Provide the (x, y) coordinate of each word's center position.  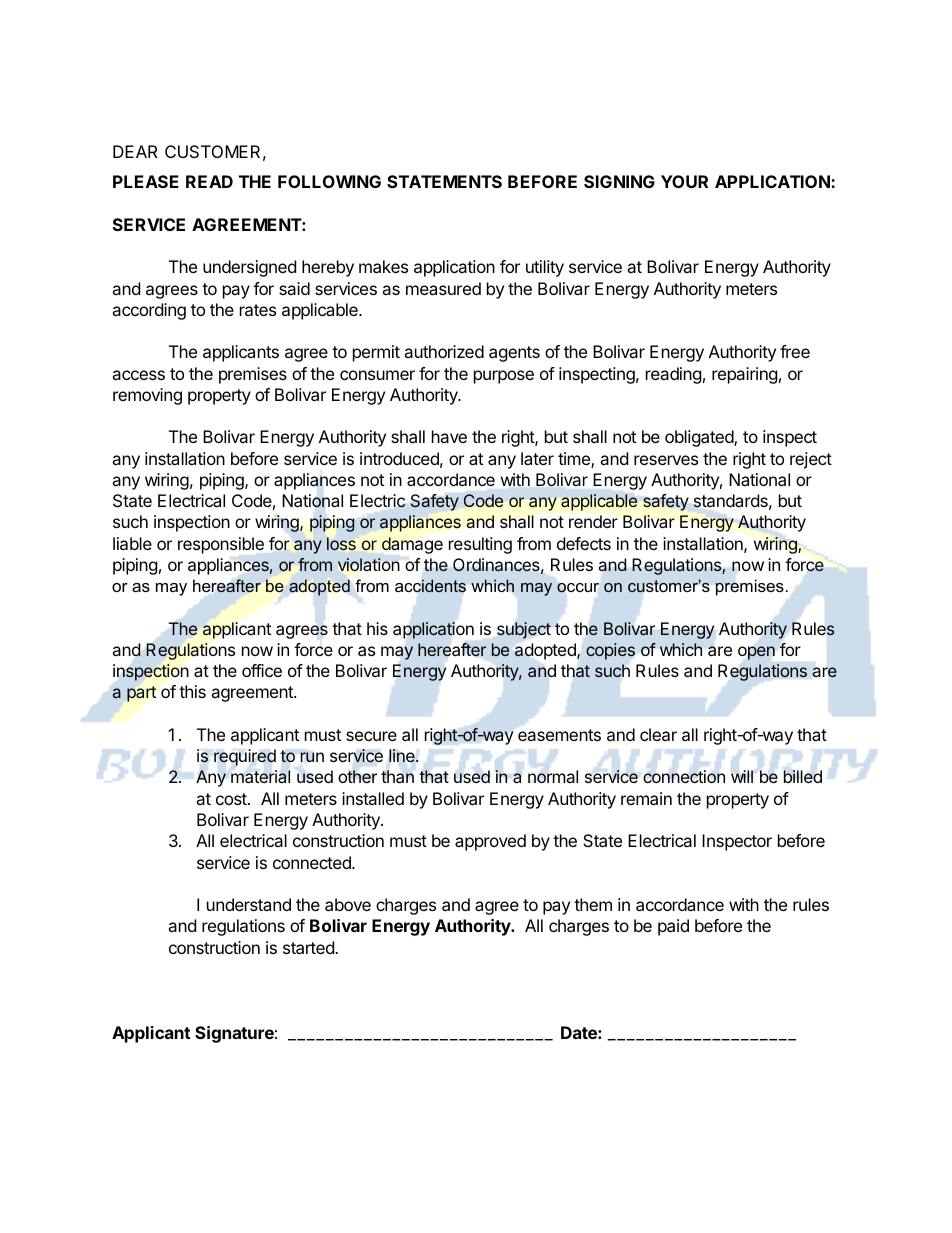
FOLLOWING (329, 181)
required (245, 757)
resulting (480, 545)
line (403, 756)
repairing (745, 375)
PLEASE (146, 181)
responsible (221, 545)
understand (249, 904)
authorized (444, 351)
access (138, 375)
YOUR (684, 181)
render (593, 521)
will (742, 776)
